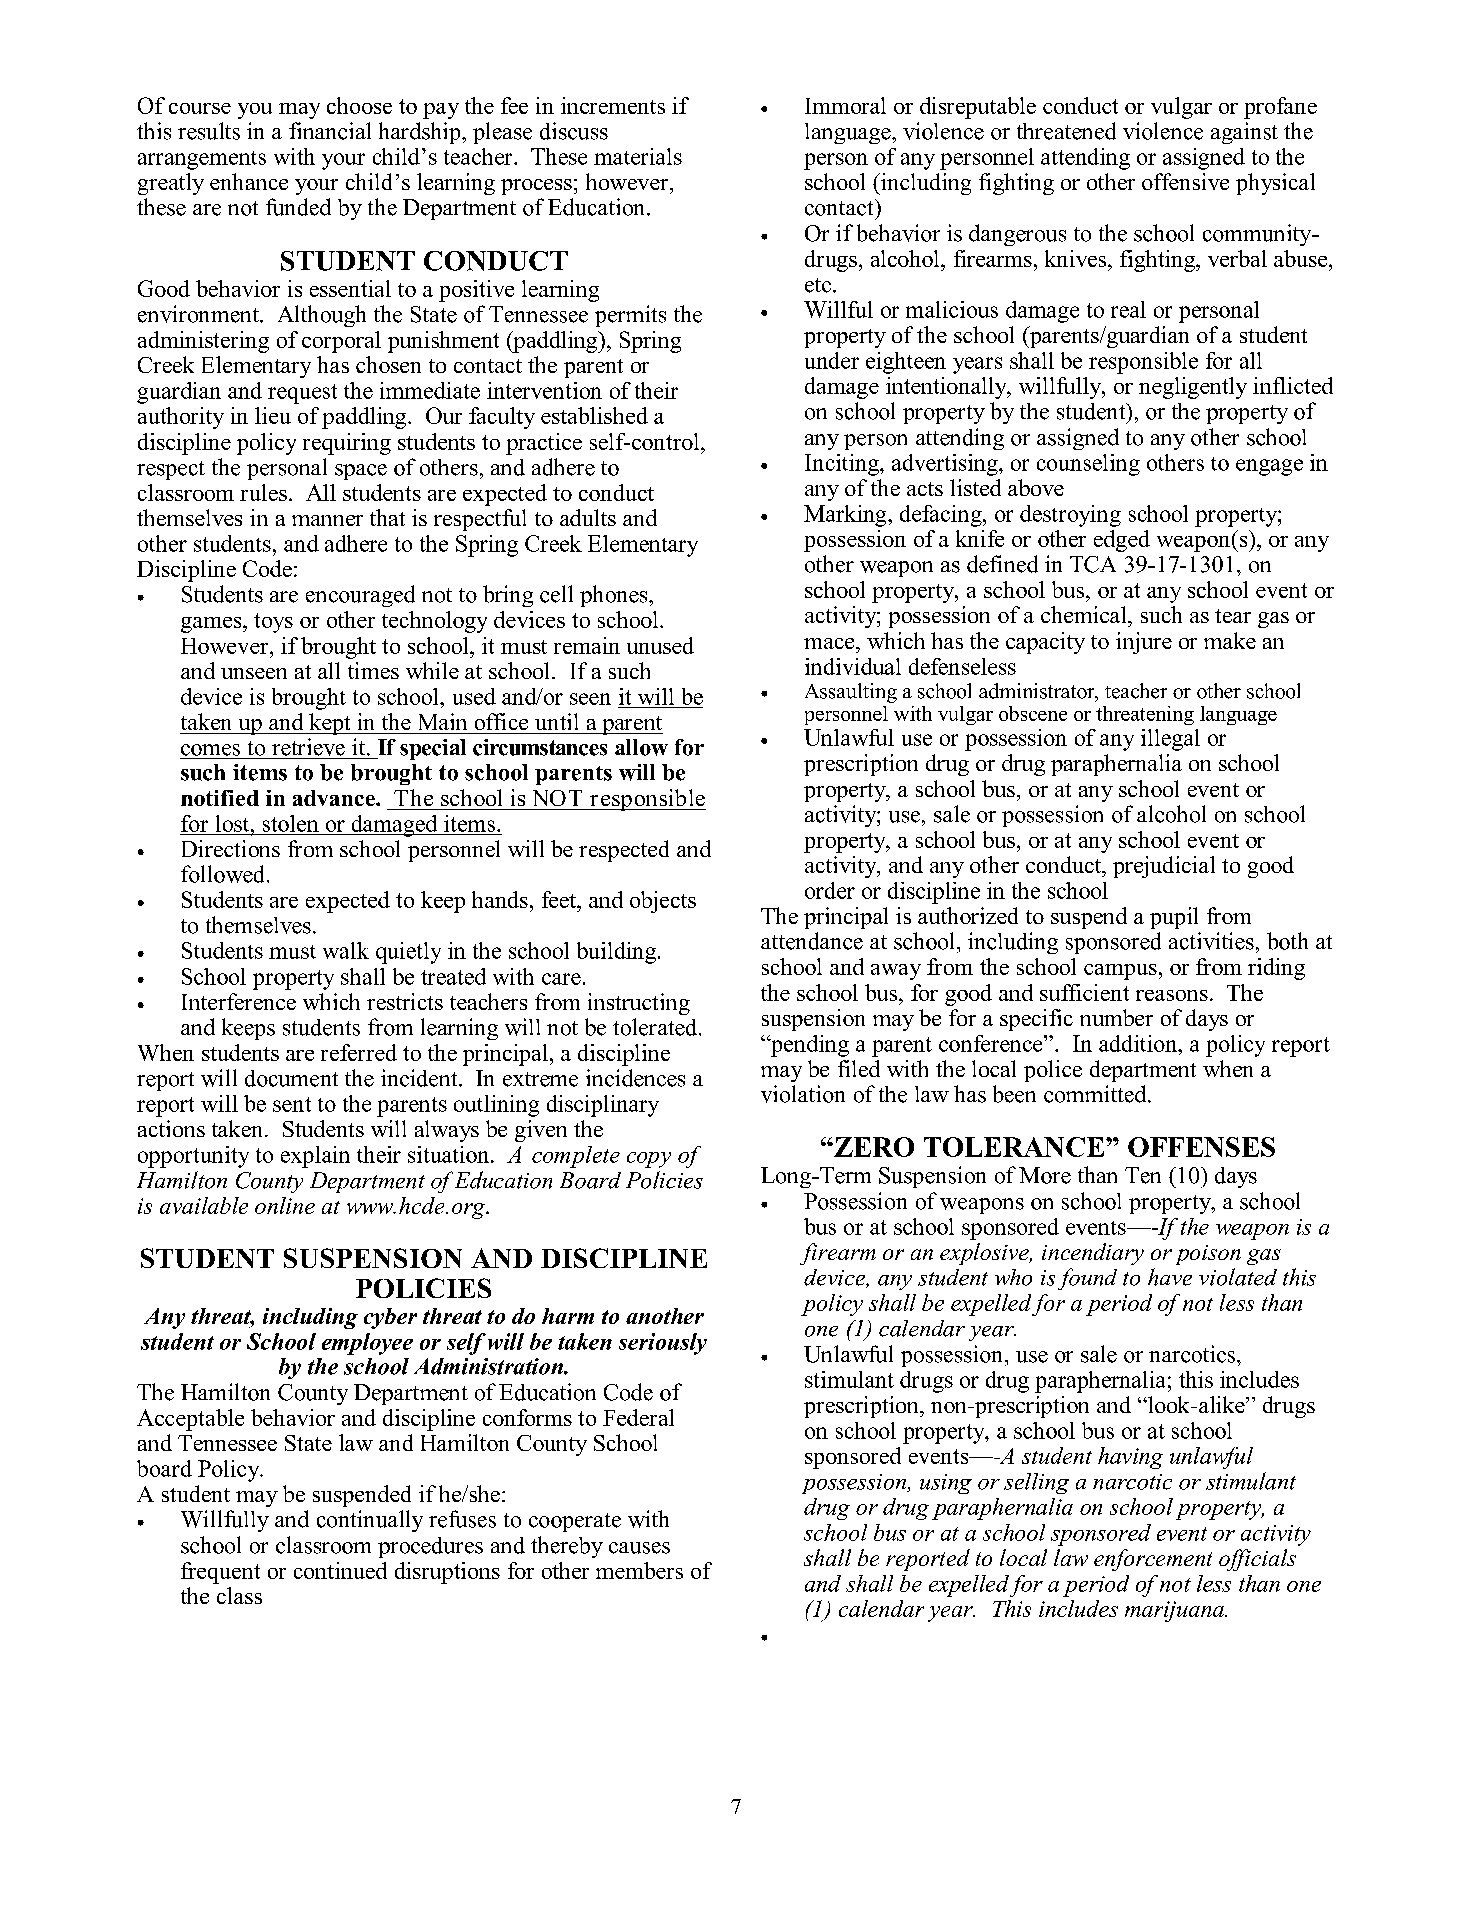  I want to click on members, so click(639, 1570).
